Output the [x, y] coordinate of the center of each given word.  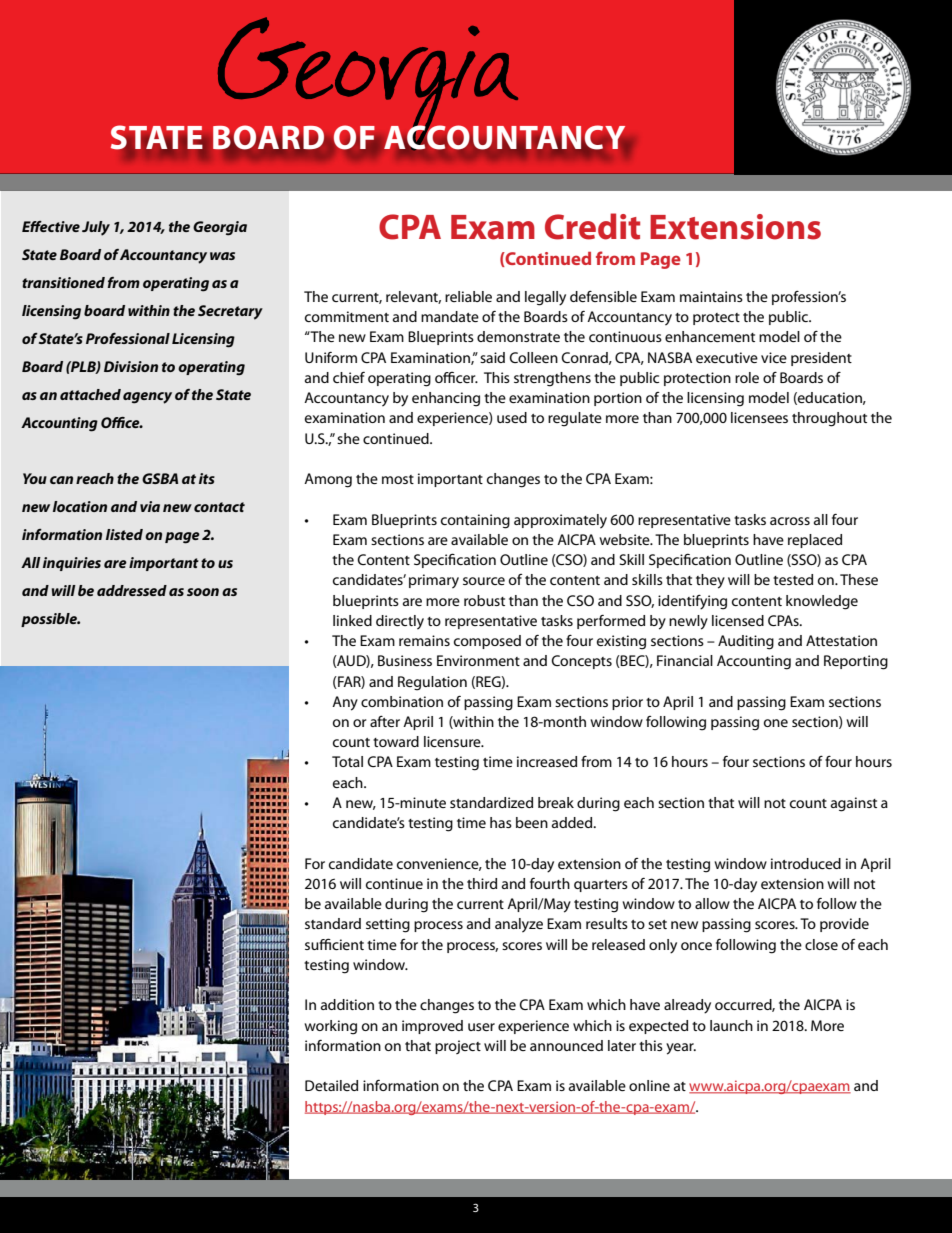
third [482, 883]
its [207, 478]
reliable [468, 296]
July [96, 228]
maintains [711, 296]
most [398, 479]
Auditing [746, 642]
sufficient [334, 944]
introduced [806, 863]
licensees [759, 417]
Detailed [331, 1085]
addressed [132, 590]
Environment [478, 660]
